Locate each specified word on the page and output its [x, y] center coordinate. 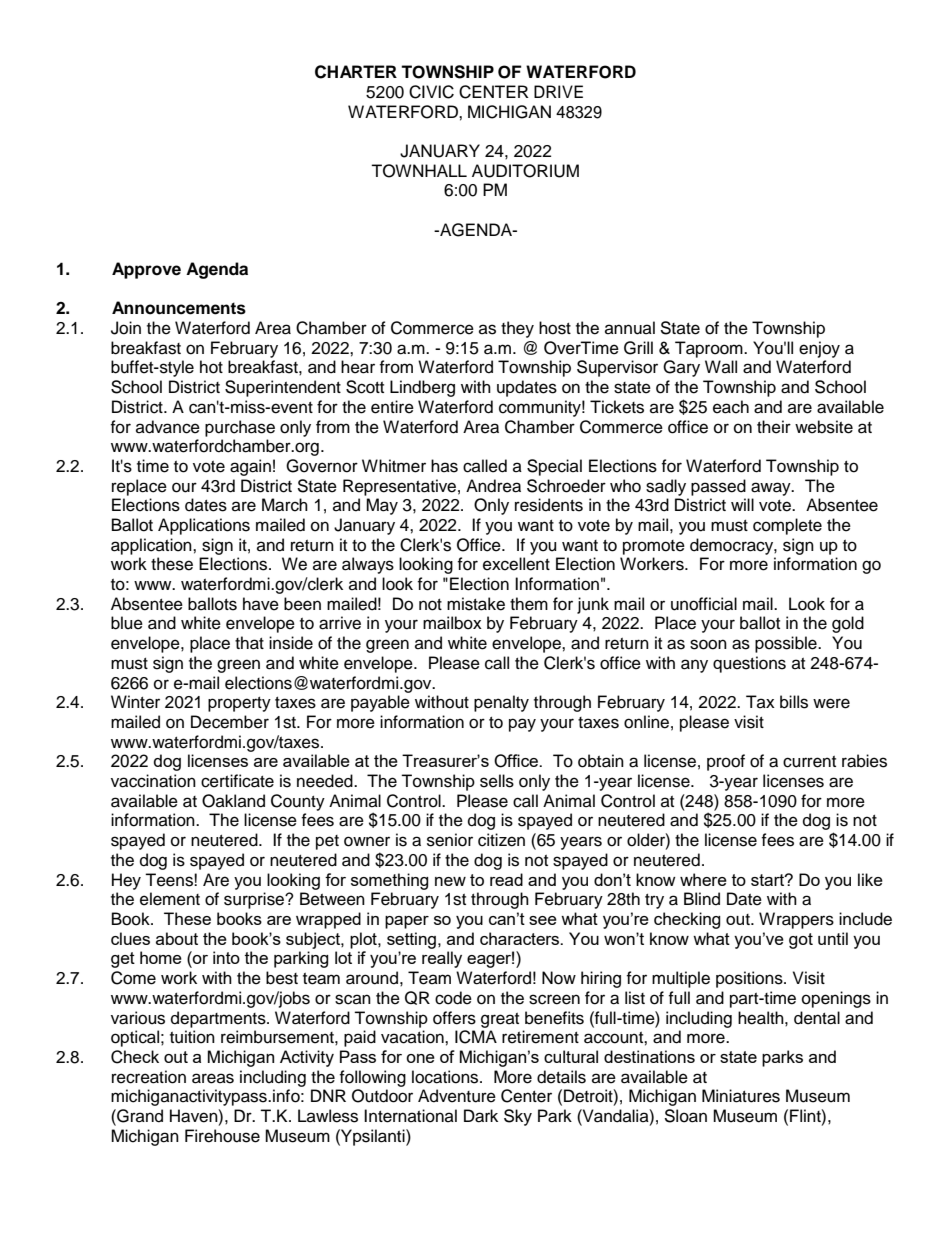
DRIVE [558, 91]
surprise [255, 900]
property [239, 704]
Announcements [179, 308]
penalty [501, 703]
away [772, 489]
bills [794, 702]
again [250, 467]
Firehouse [222, 1136]
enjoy [819, 349]
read [506, 879]
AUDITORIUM [525, 171]
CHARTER [356, 72]
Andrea [493, 486]
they [517, 329]
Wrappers [796, 920]
